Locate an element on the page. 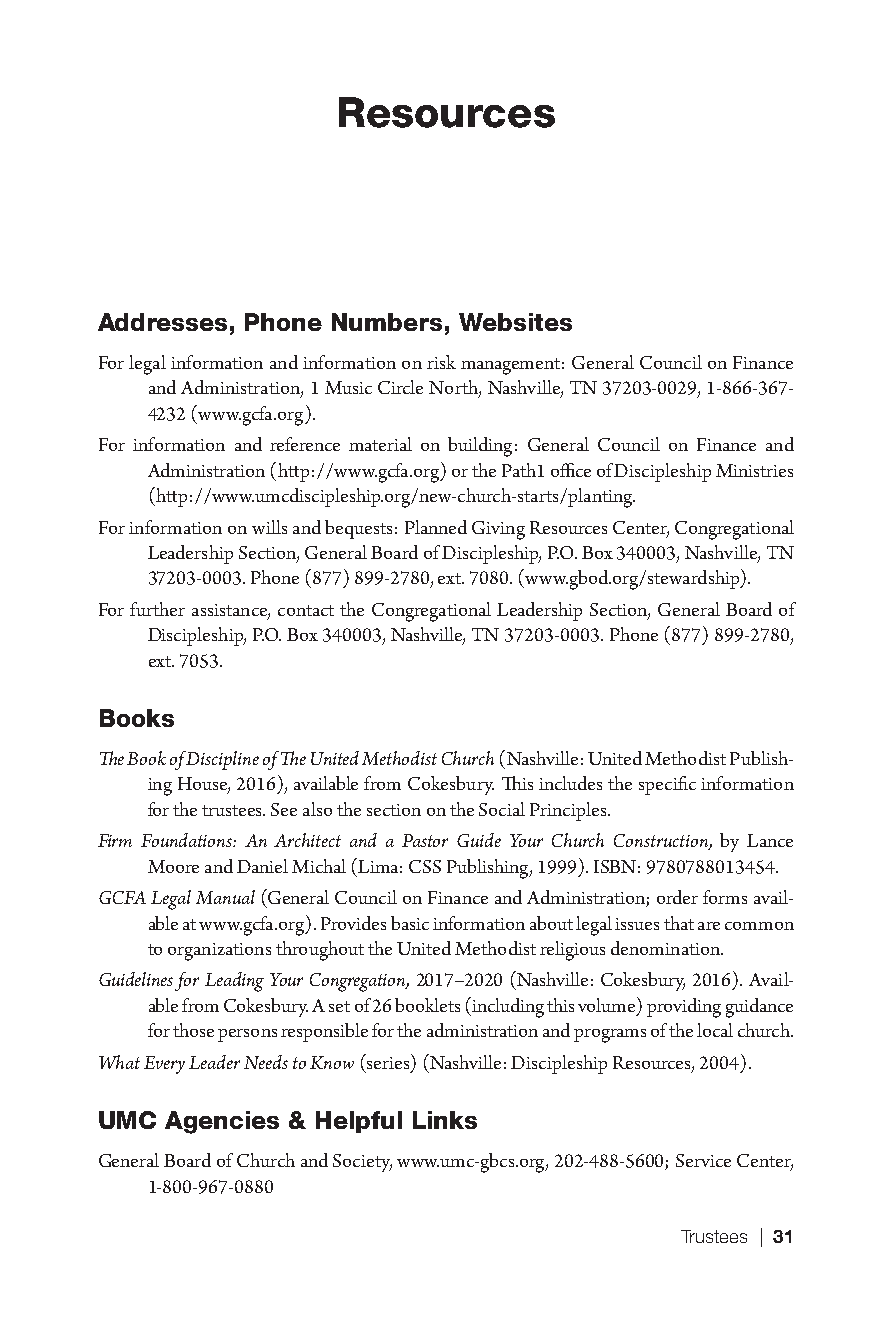 This document has height=1342, width=896. Addresses is located at coordinates (162, 322).
